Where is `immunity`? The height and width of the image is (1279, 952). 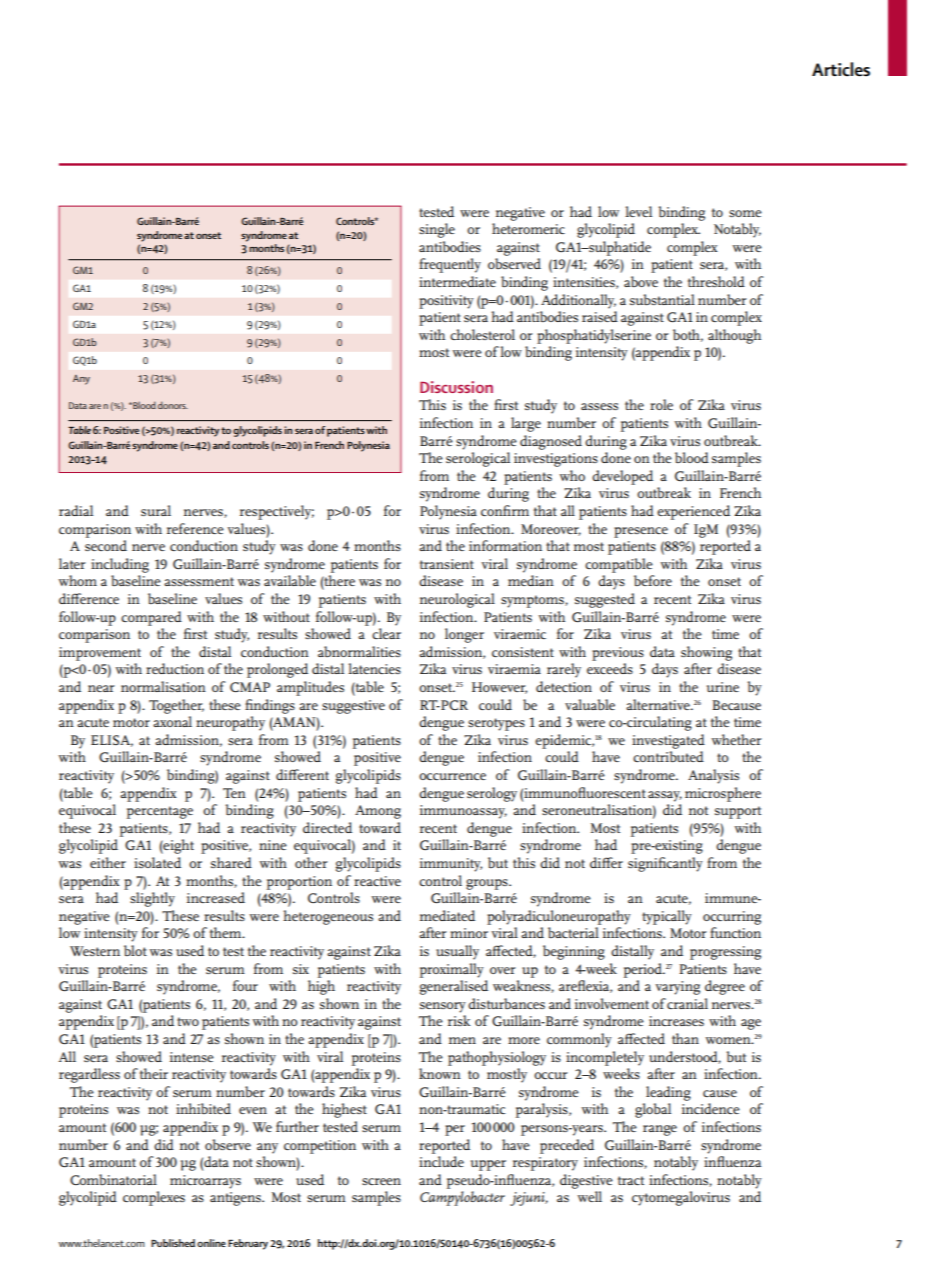
immunity is located at coordinates (451, 865).
